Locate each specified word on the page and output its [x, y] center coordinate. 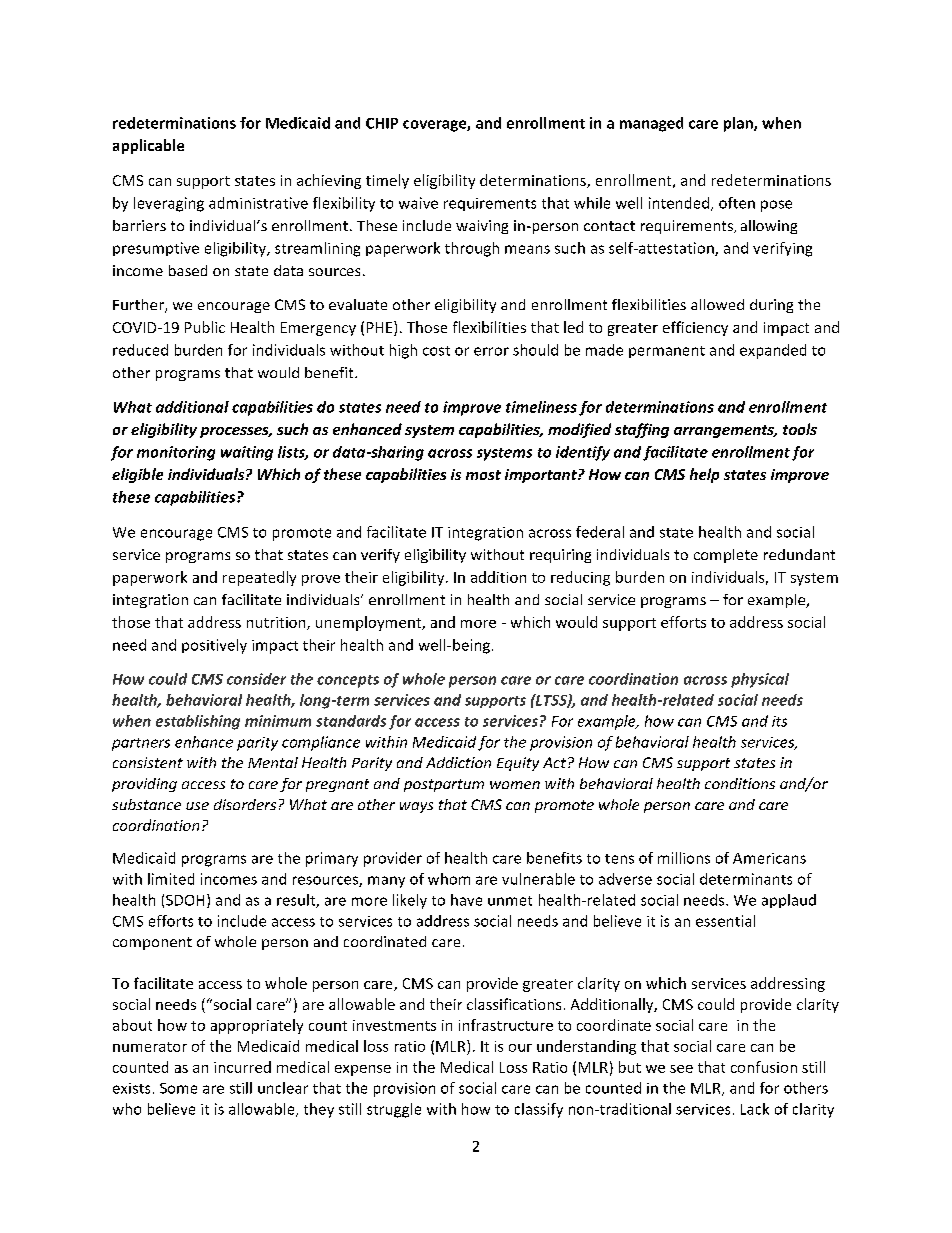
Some [178, 1088]
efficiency [695, 328]
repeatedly [259, 578]
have [466, 900]
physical [760, 680]
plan [739, 124]
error [491, 351]
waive [418, 203]
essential [725, 921]
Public [205, 327]
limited [171, 879]
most [483, 475]
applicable [148, 146]
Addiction [458, 762]
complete [726, 556]
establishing [198, 722]
